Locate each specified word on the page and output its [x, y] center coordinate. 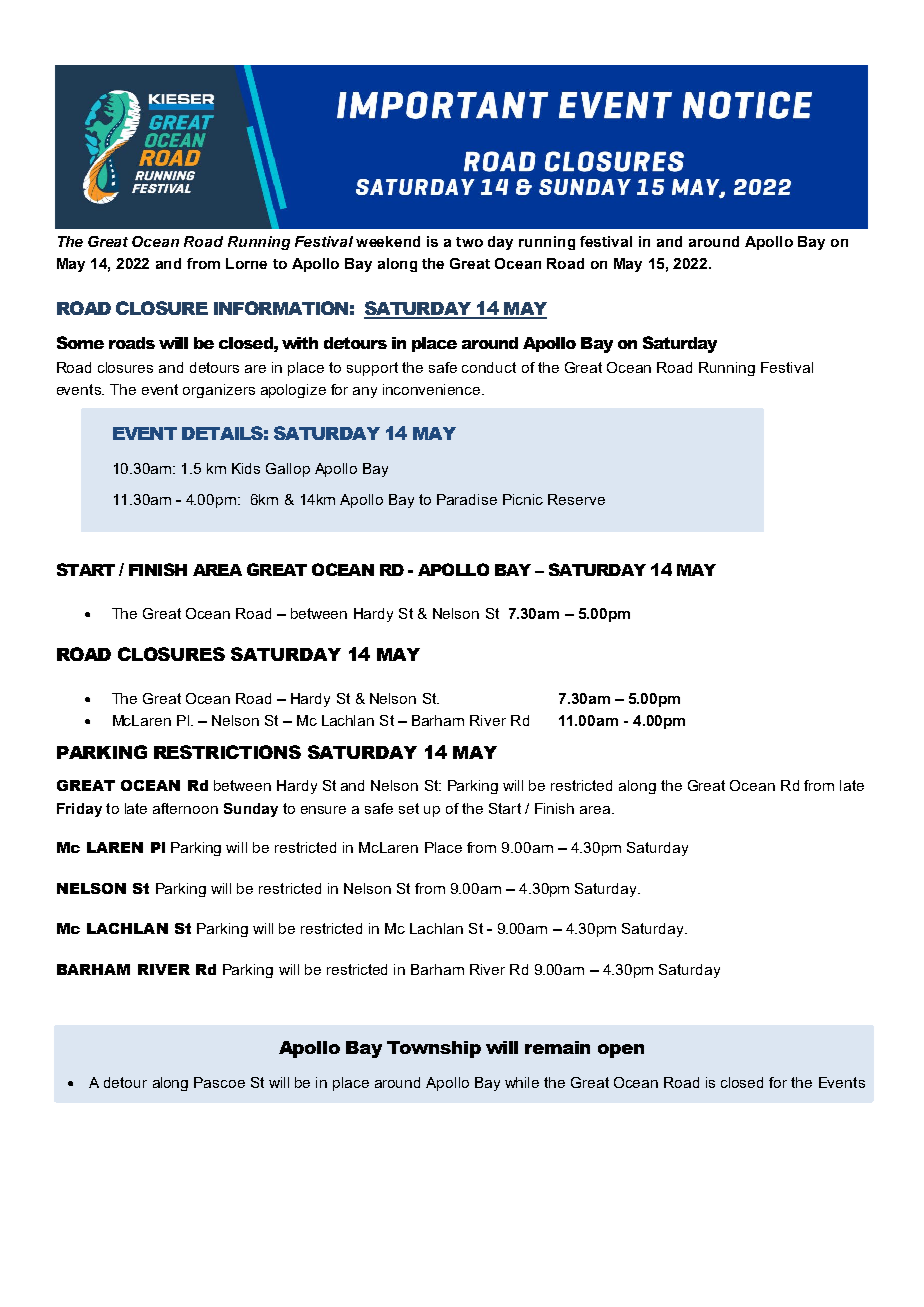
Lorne [246, 263]
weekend [388, 241]
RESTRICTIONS [227, 752]
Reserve [576, 499]
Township [434, 1049]
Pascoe [219, 1082]
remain [557, 1047]
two [469, 242]
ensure [323, 810]
